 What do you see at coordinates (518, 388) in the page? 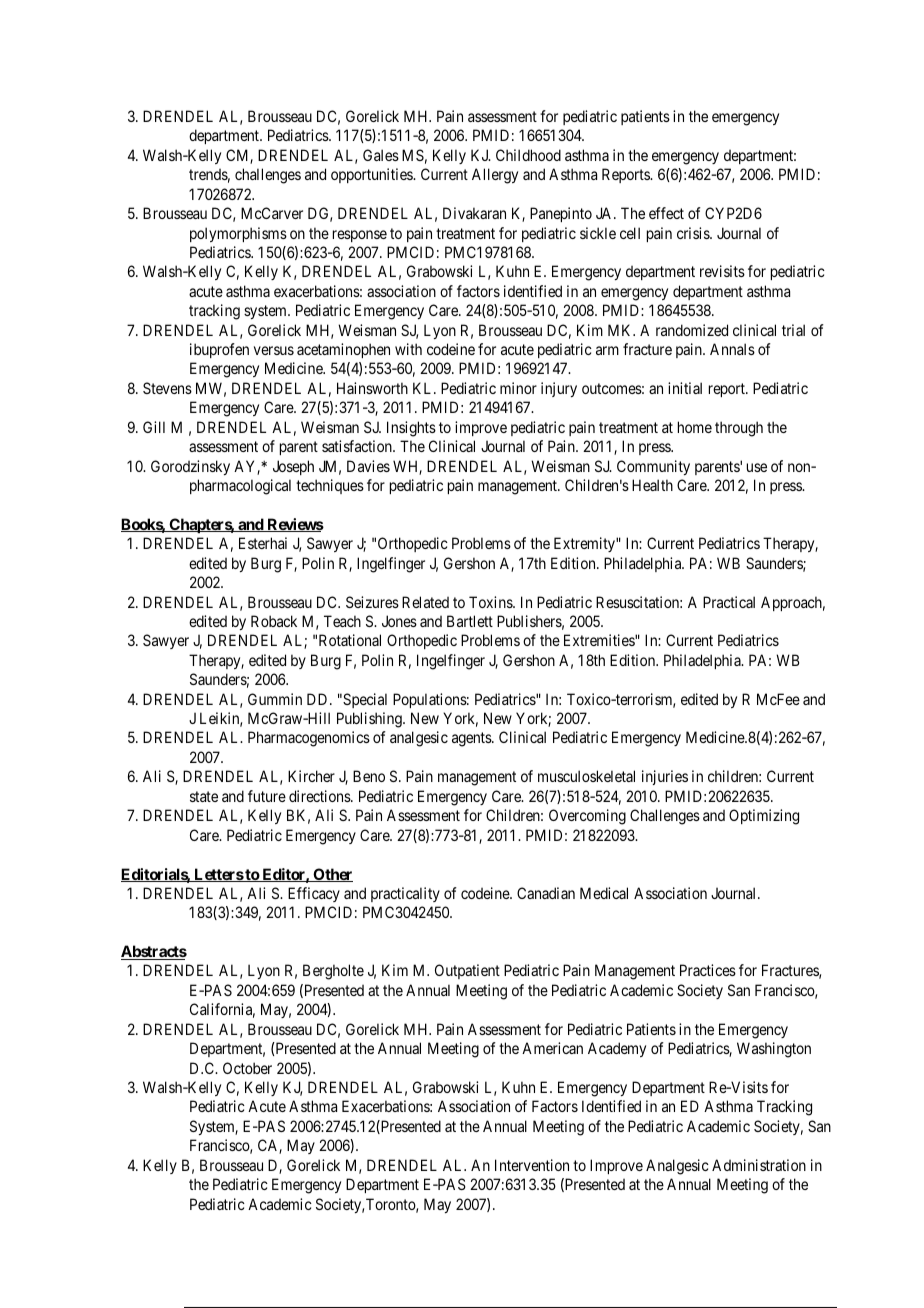
I see `minor` at bounding box center [518, 388].
